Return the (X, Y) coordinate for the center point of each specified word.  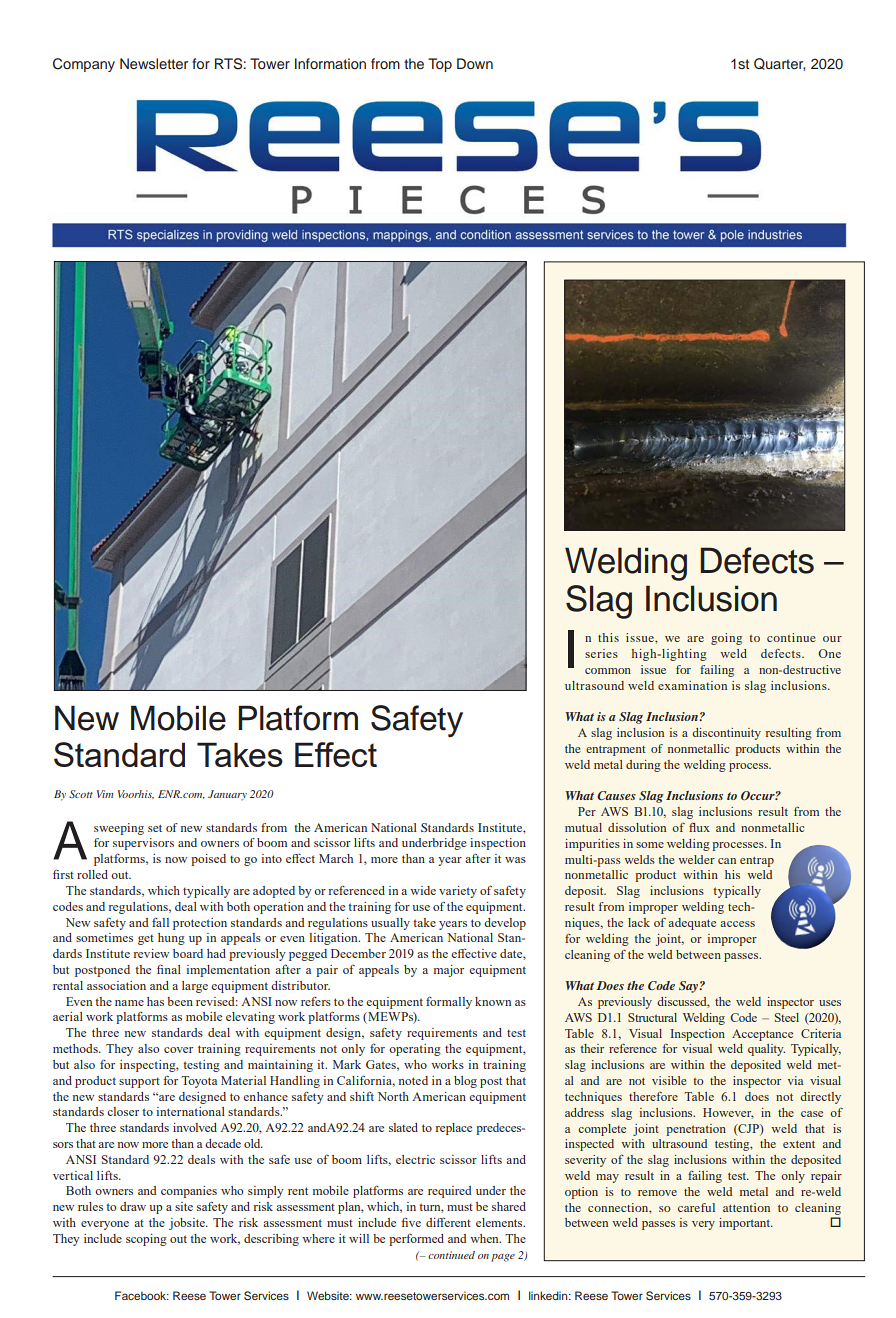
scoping (146, 1240)
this (608, 637)
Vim (105, 794)
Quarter (780, 64)
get (146, 940)
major (449, 971)
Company (84, 65)
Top (440, 65)
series (601, 653)
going (726, 639)
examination (692, 685)
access (737, 924)
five (411, 1222)
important (746, 1224)
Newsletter (154, 63)
